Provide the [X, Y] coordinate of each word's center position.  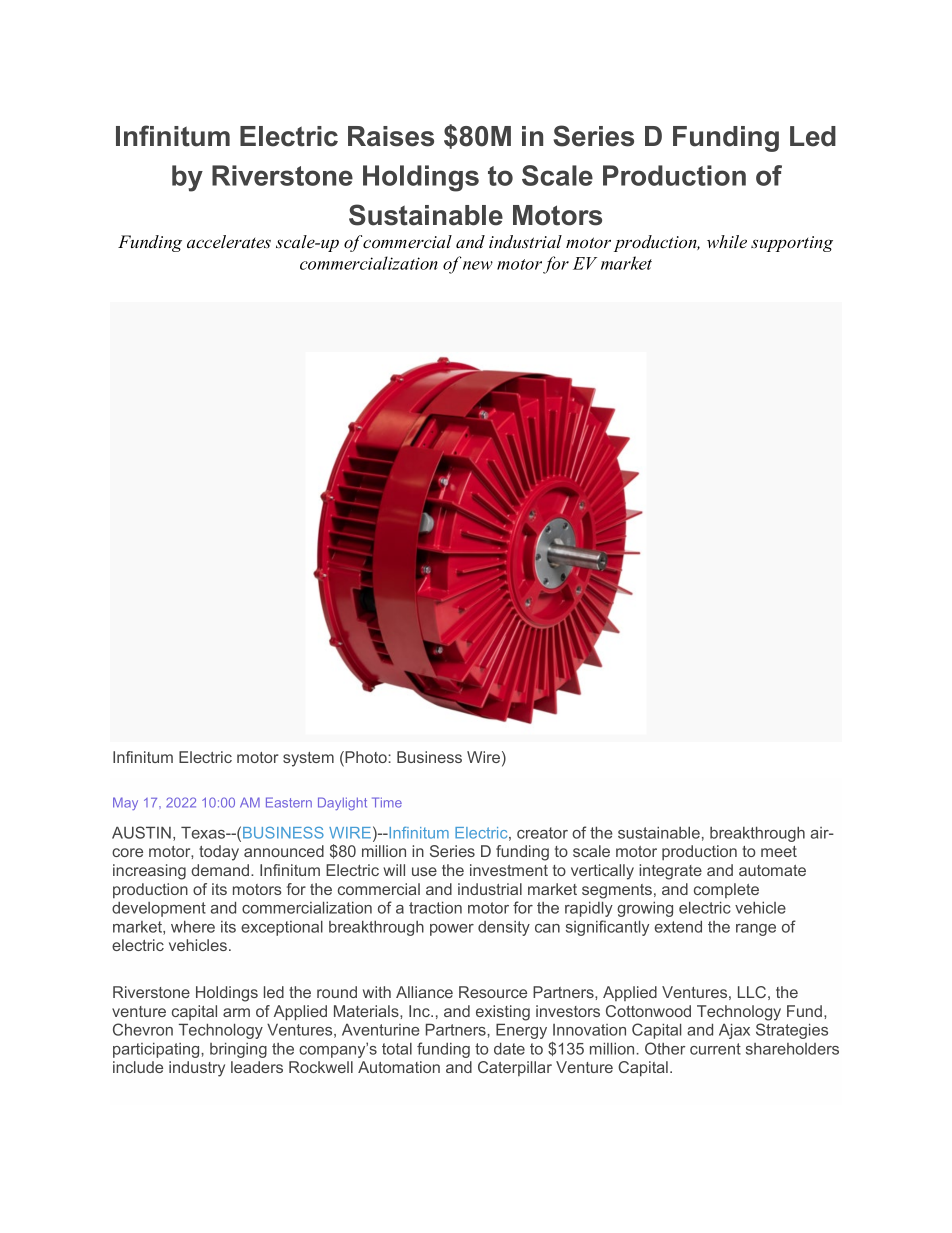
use [424, 871]
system [308, 759]
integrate [670, 872]
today [219, 853]
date [509, 1048]
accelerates [229, 242]
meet [779, 851]
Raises [391, 136]
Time [387, 802]
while [727, 242]
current [715, 1049]
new [478, 265]
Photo [366, 758]
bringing [238, 1050]
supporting [792, 244]
